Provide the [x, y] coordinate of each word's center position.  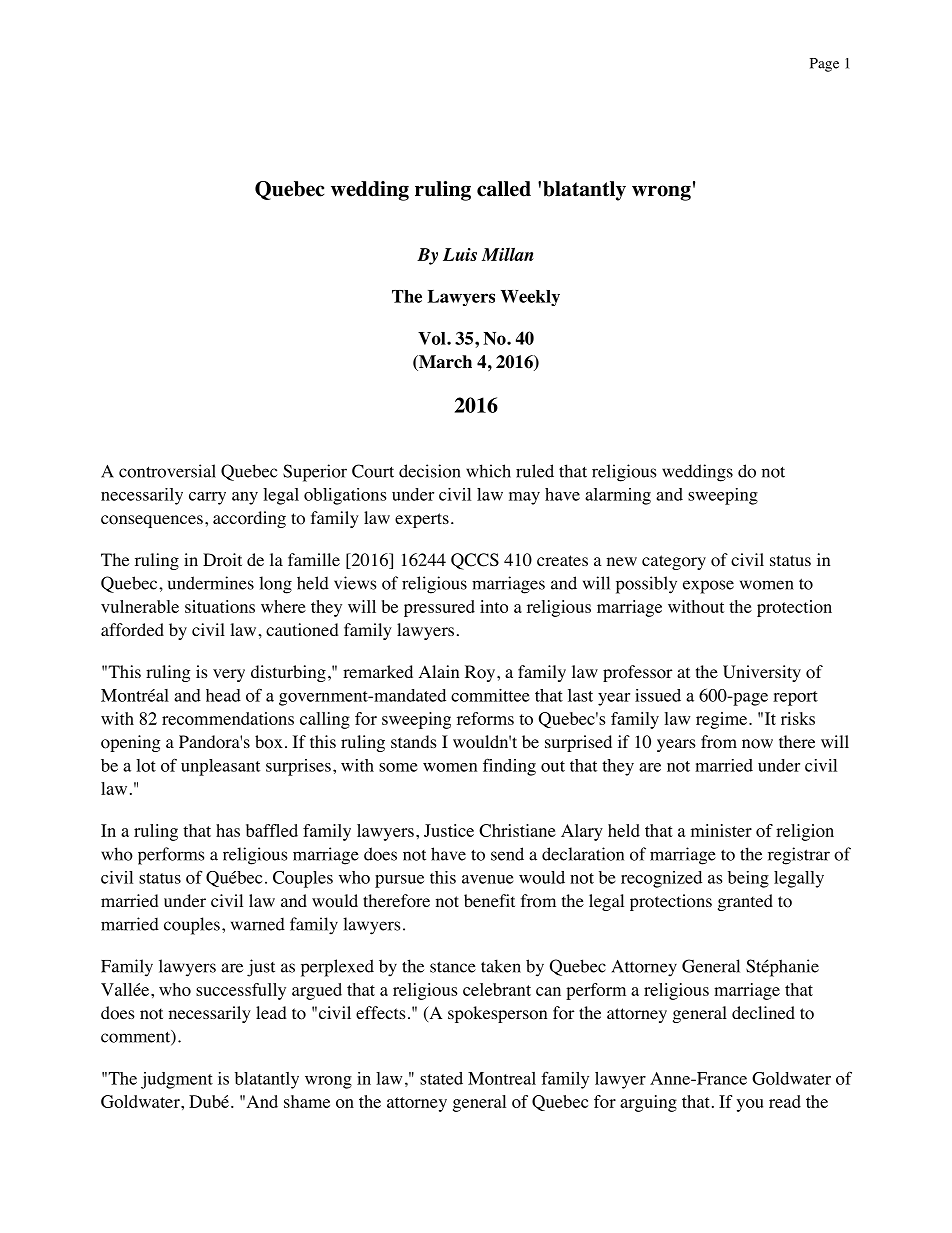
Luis [460, 254]
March [444, 363]
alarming [618, 496]
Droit [222, 560]
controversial [167, 471]
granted [745, 902]
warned [258, 924]
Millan [508, 254]
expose [708, 587]
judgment [177, 1080]
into [494, 606]
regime [723, 720]
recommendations [228, 718]
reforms [485, 718]
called [504, 189]
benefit [489, 900]
